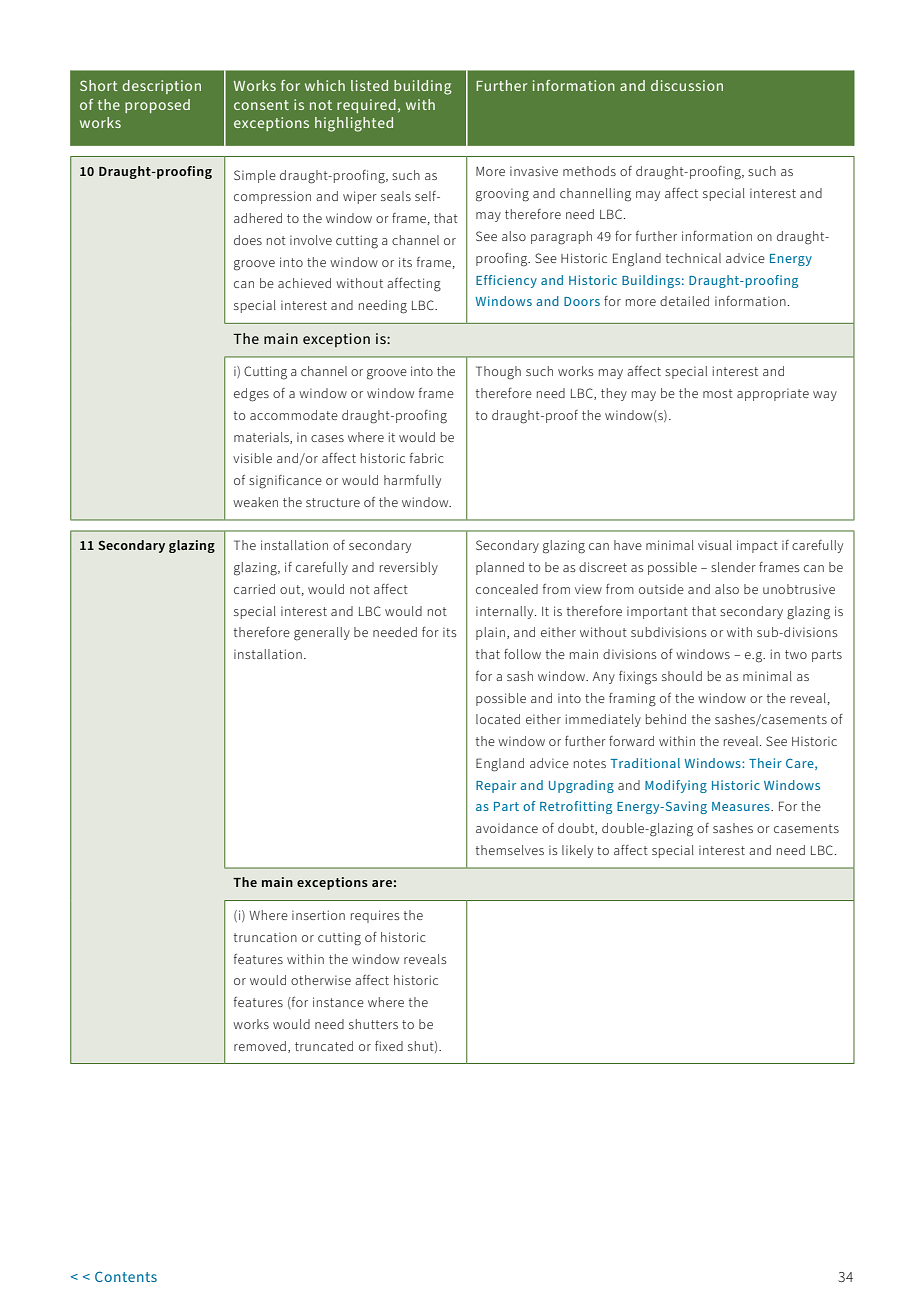  Describe the element at coordinates (265, 937) in the page. I see `truncation` at that location.
